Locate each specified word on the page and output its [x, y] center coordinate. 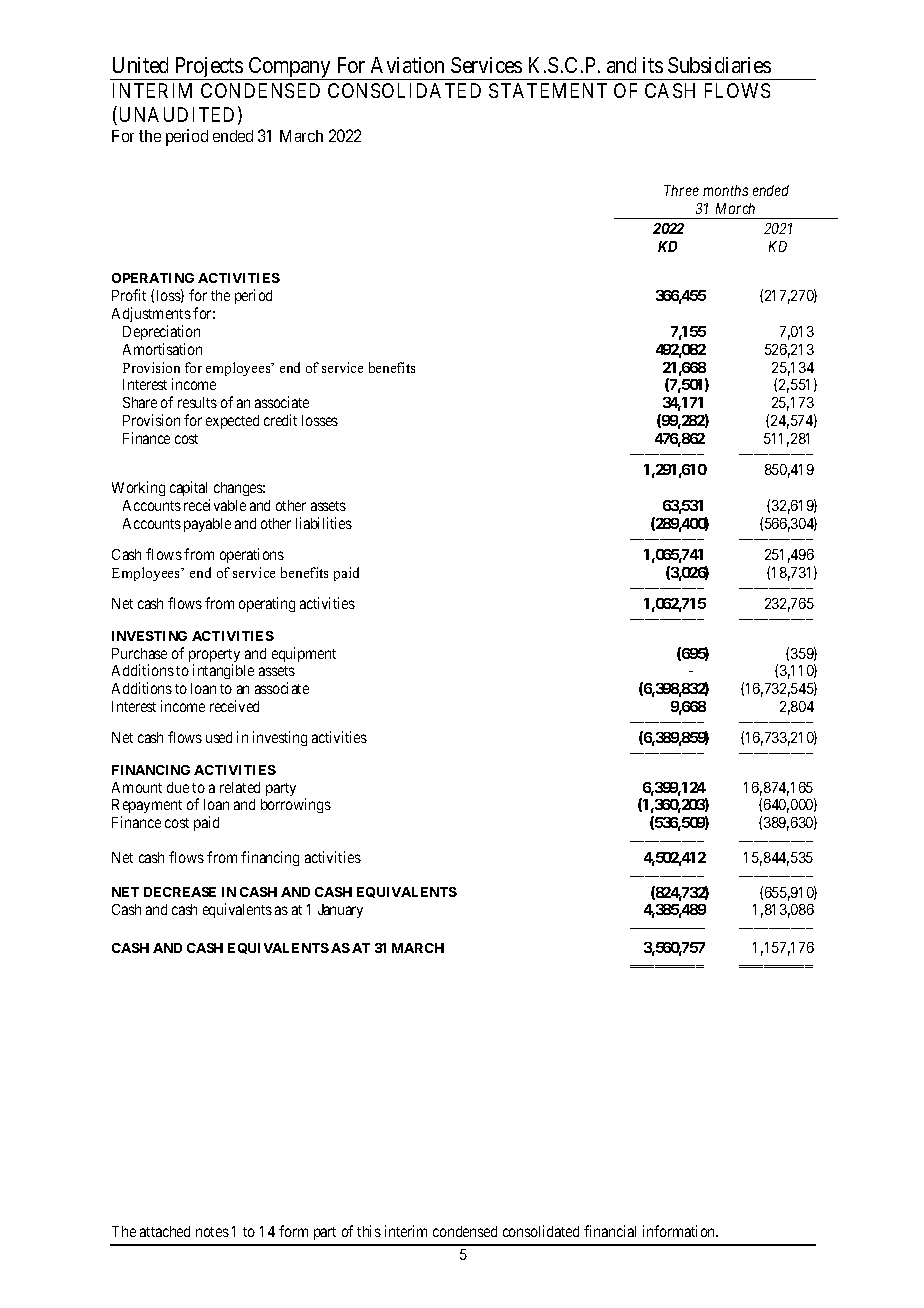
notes [212, 1232]
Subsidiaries [719, 65]
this [369, 1231]
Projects [209, 68]
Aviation [407, 65]
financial [610, 1231]
